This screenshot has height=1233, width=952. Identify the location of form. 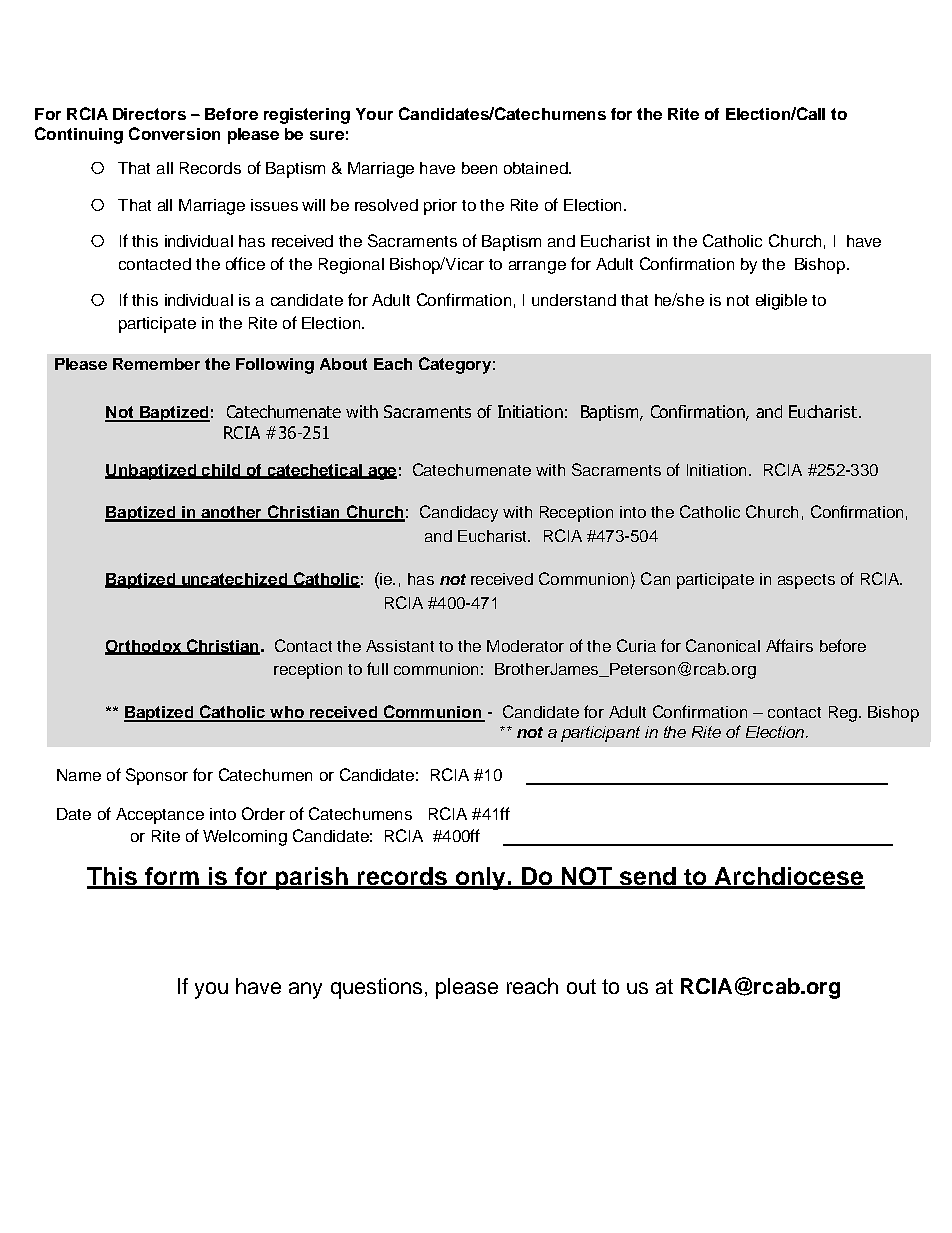
(172, 877).
